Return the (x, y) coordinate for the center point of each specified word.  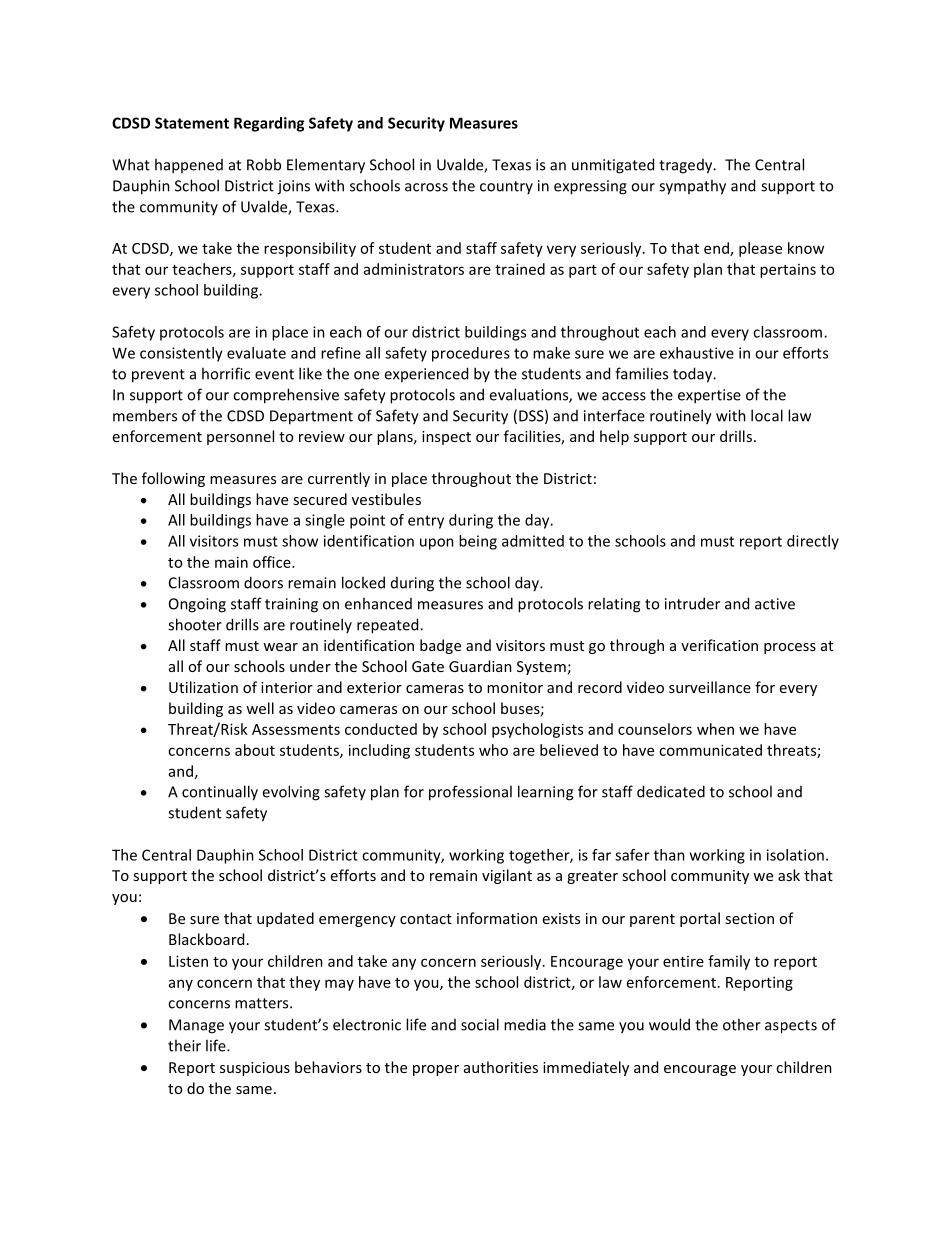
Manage (196, 1026)
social (480, 1024)
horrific (226, 373)
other (742, 1024)
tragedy (687, 166)
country (506, 187)
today (694, 375)
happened (189, 166)
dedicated (671, 791)
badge (440, 646)
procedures (471, 354)
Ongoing (197, 605)
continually (220, 793)
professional (470, 793)
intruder (692, 603)
